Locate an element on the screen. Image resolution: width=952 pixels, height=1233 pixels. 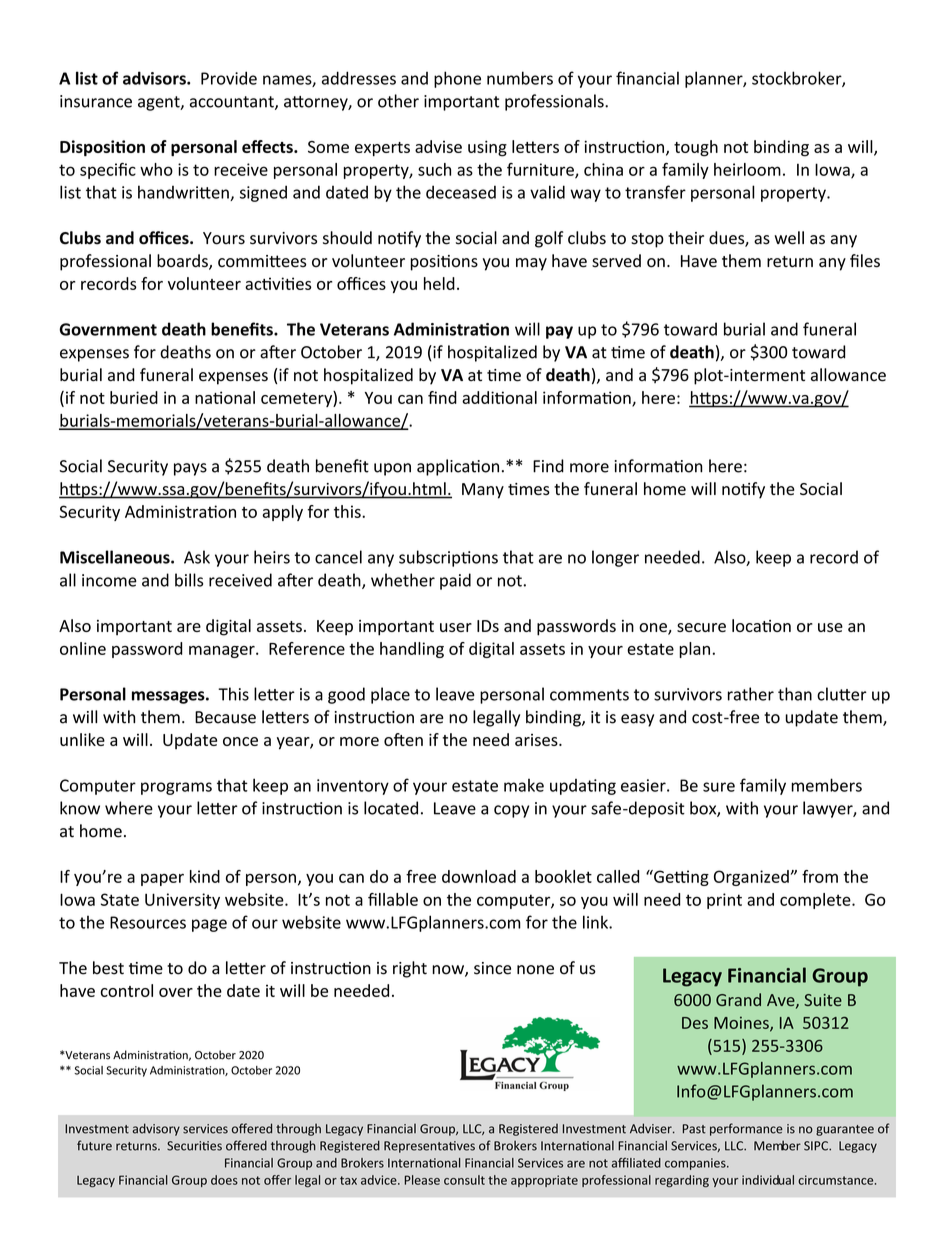
user is located at coordinates (456, 627).
